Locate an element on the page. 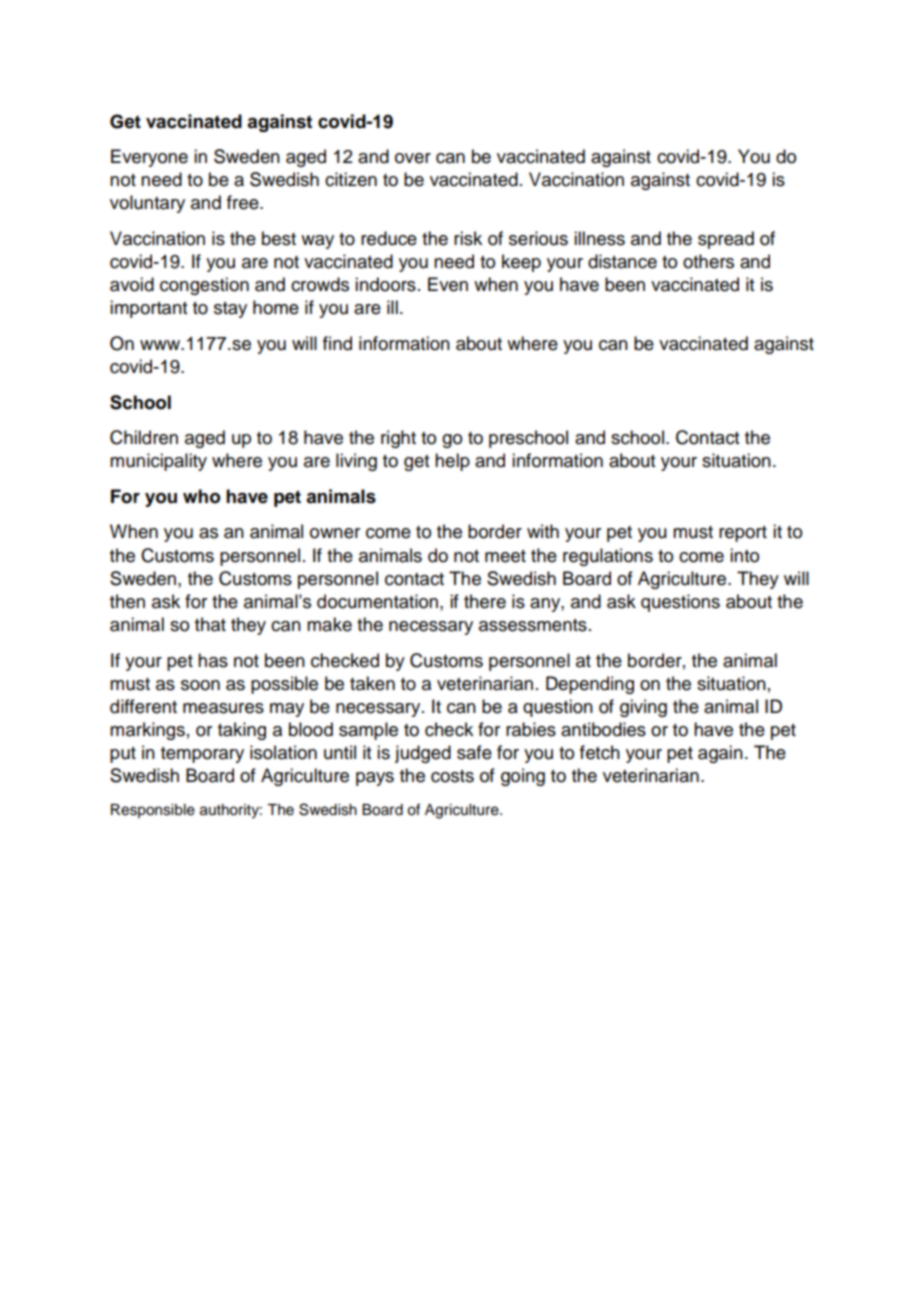  over is located at coordinates (413, 158).
